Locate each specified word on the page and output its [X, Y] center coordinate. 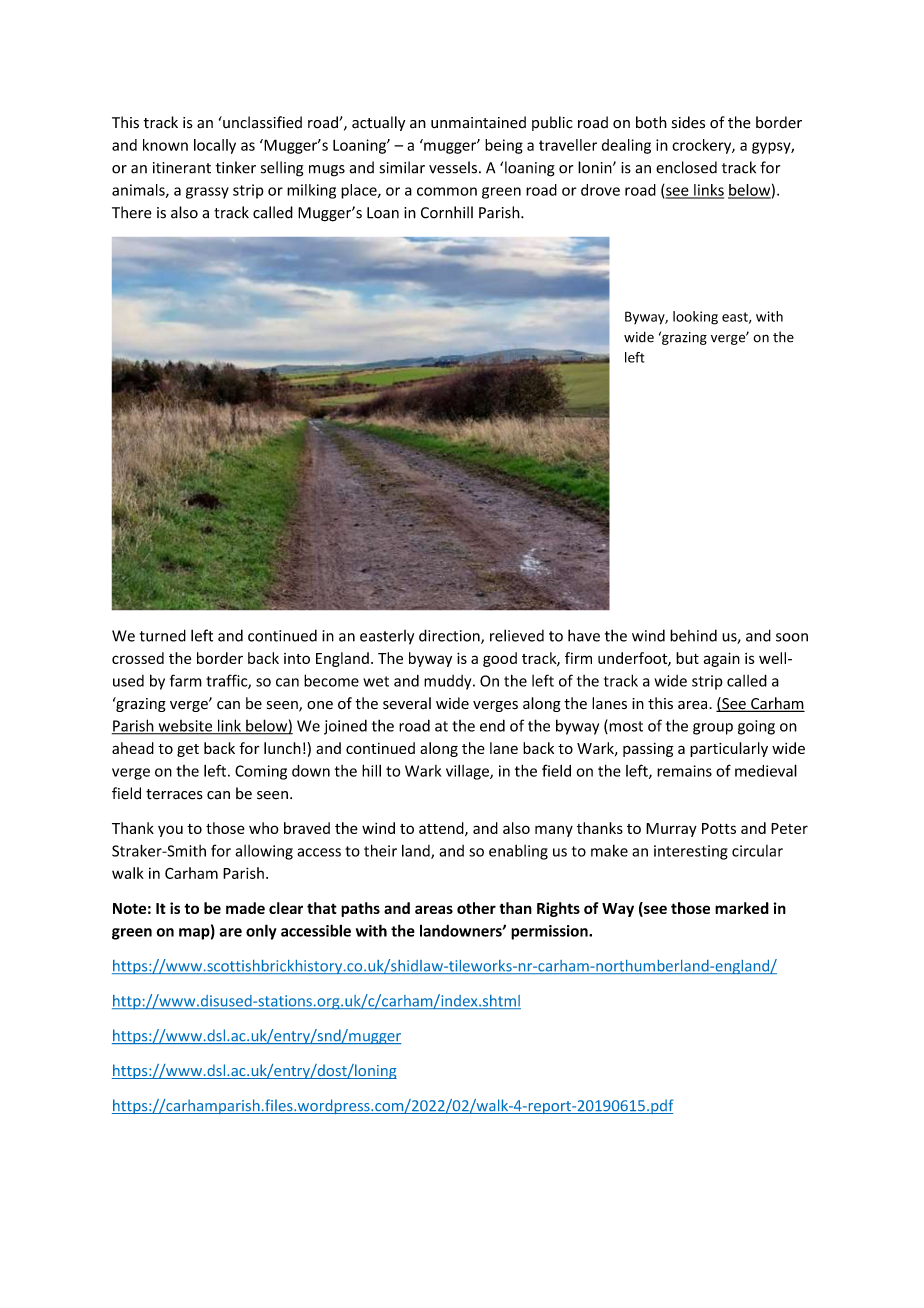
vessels [453, 167]
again [722, 659]
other [476, 908]
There [132, 212]
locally [215, 146]
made [245, 908]
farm [186, 680]
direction [450, 636]
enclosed [686, 167]
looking [695, 318]
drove [600, 190]
